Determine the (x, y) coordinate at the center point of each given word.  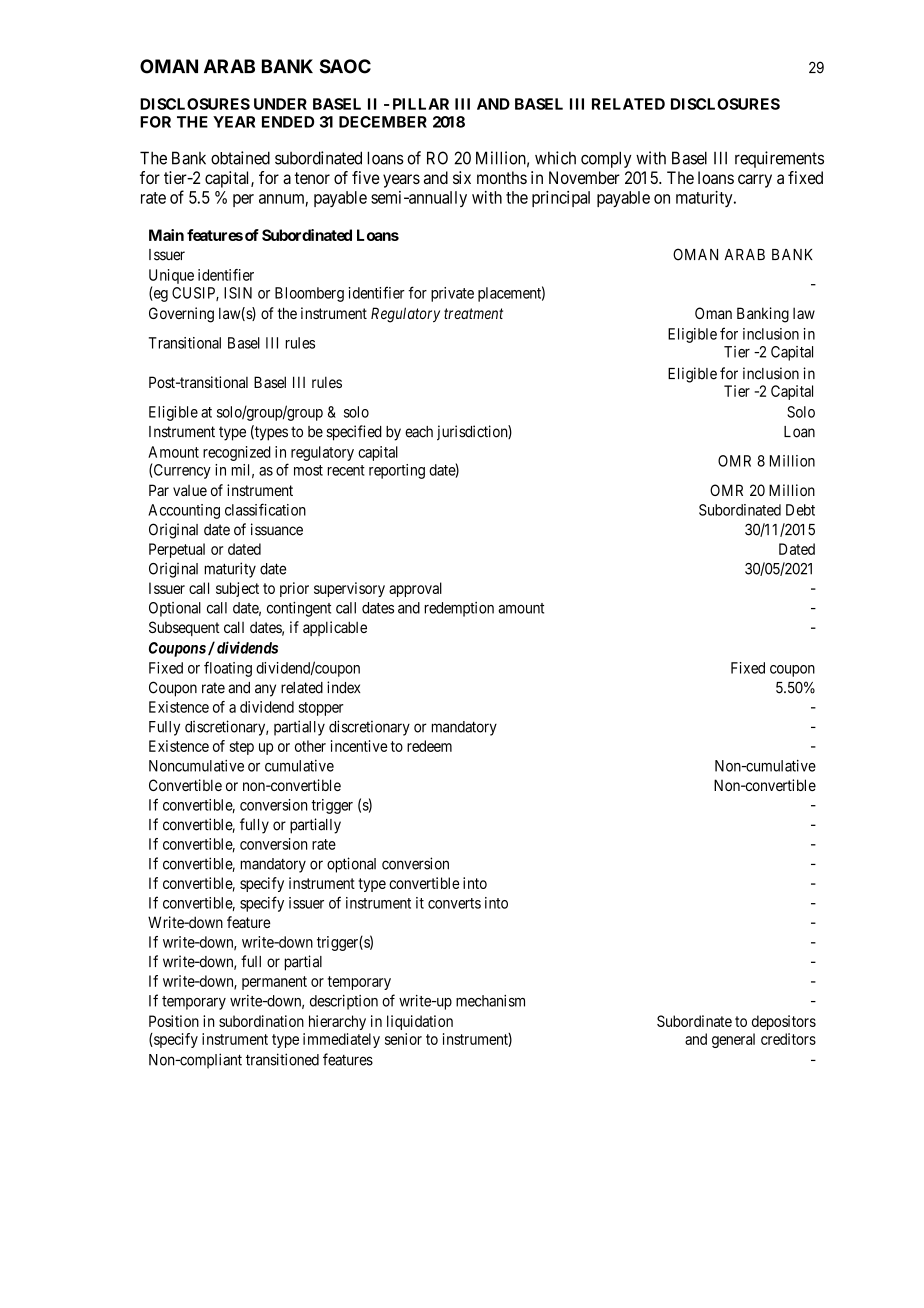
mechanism (490, 1001)
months (502, 177)
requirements (779, 159)
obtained (240, 158)
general (733, 1040)
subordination (261, 1021)
